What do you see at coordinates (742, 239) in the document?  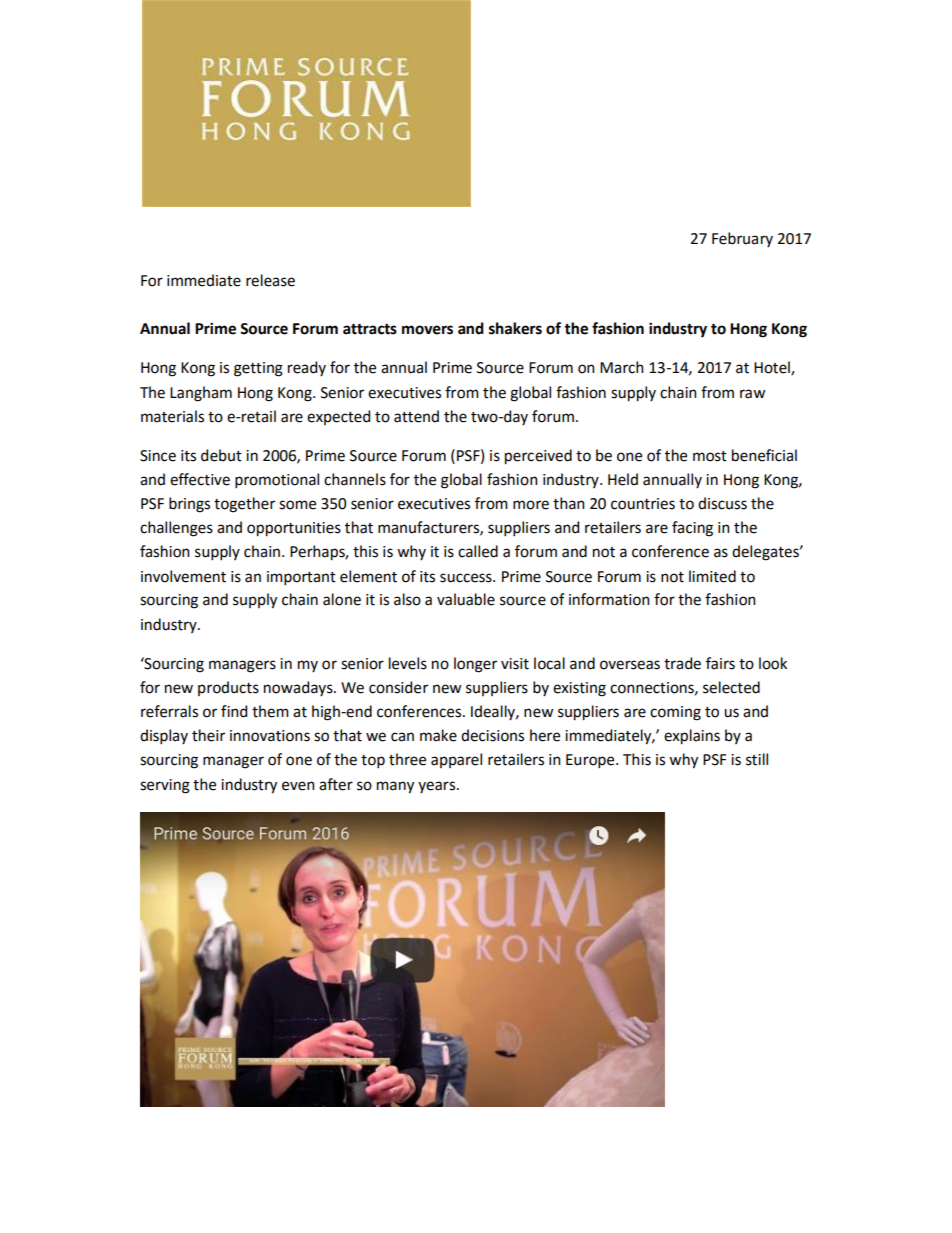 I see `February` at bounding box center [742, 239].
